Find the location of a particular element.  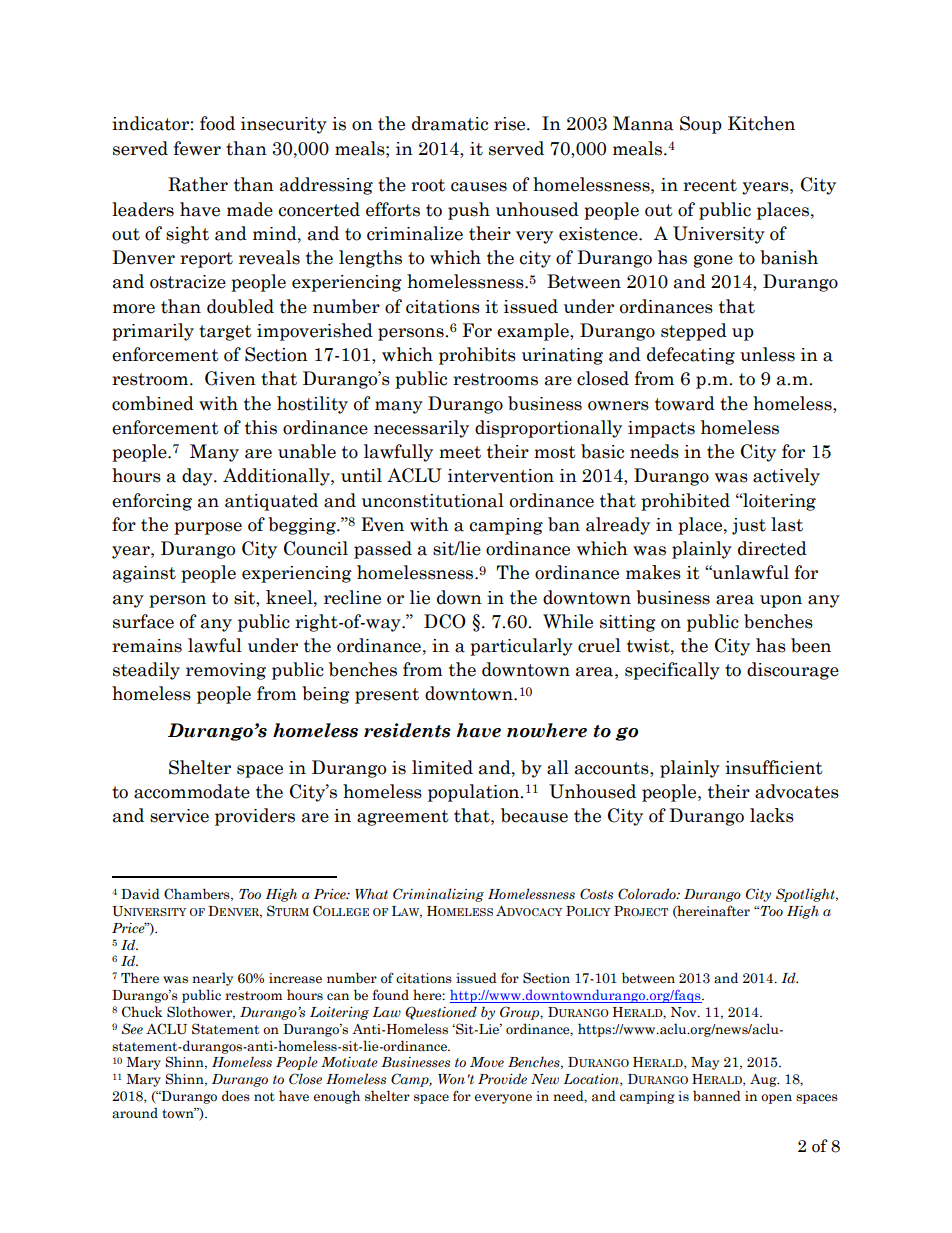

Move is located at coordinates (487, 1062).
